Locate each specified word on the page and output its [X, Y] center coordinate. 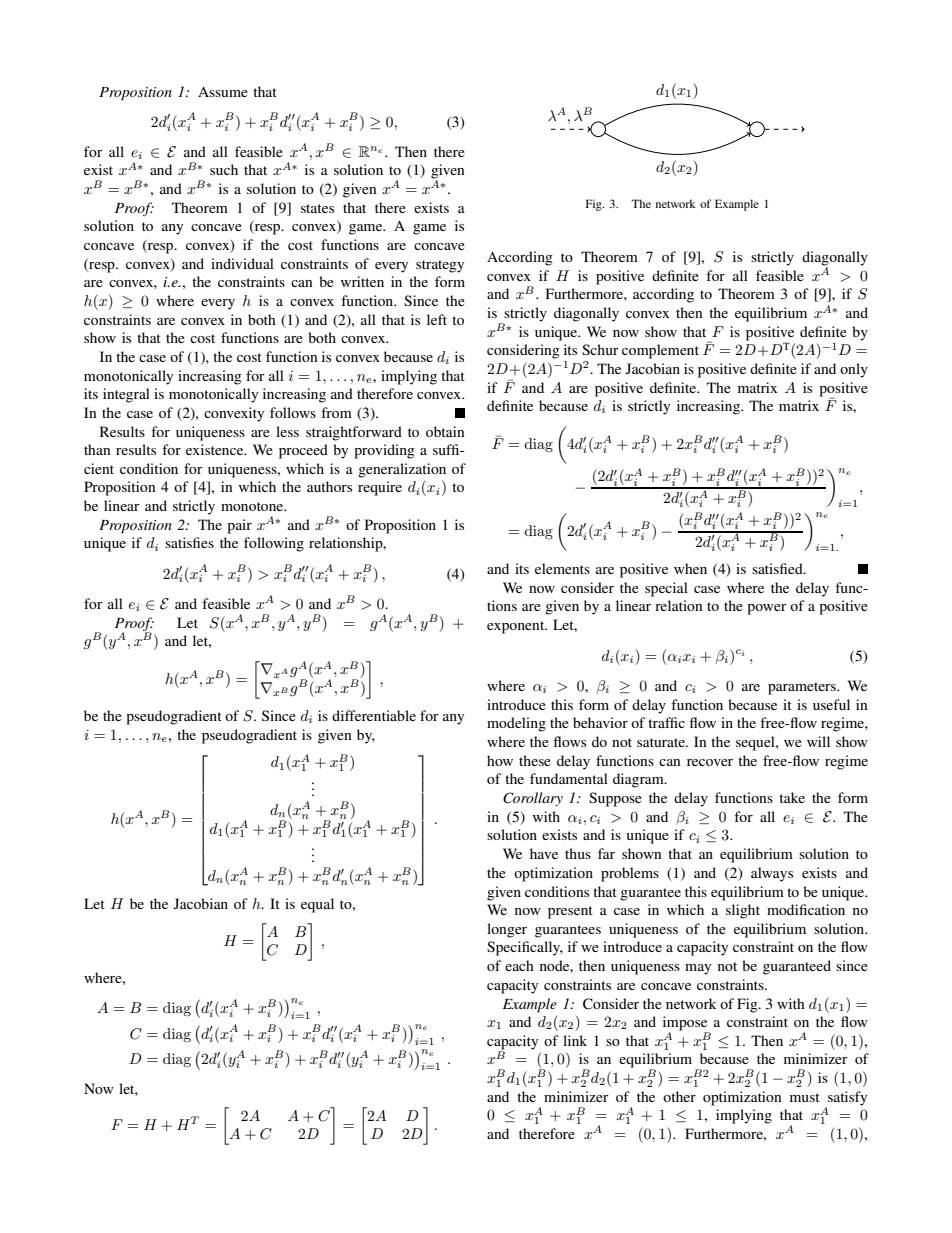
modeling [516, 724]
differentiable [374, 715]
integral [126, 395]
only [854, 370]
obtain [445, 431]
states [317, 208]
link [575, 1040]
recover [710, 762]
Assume [223, 91]
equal [317, 905]
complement [660, 351]
